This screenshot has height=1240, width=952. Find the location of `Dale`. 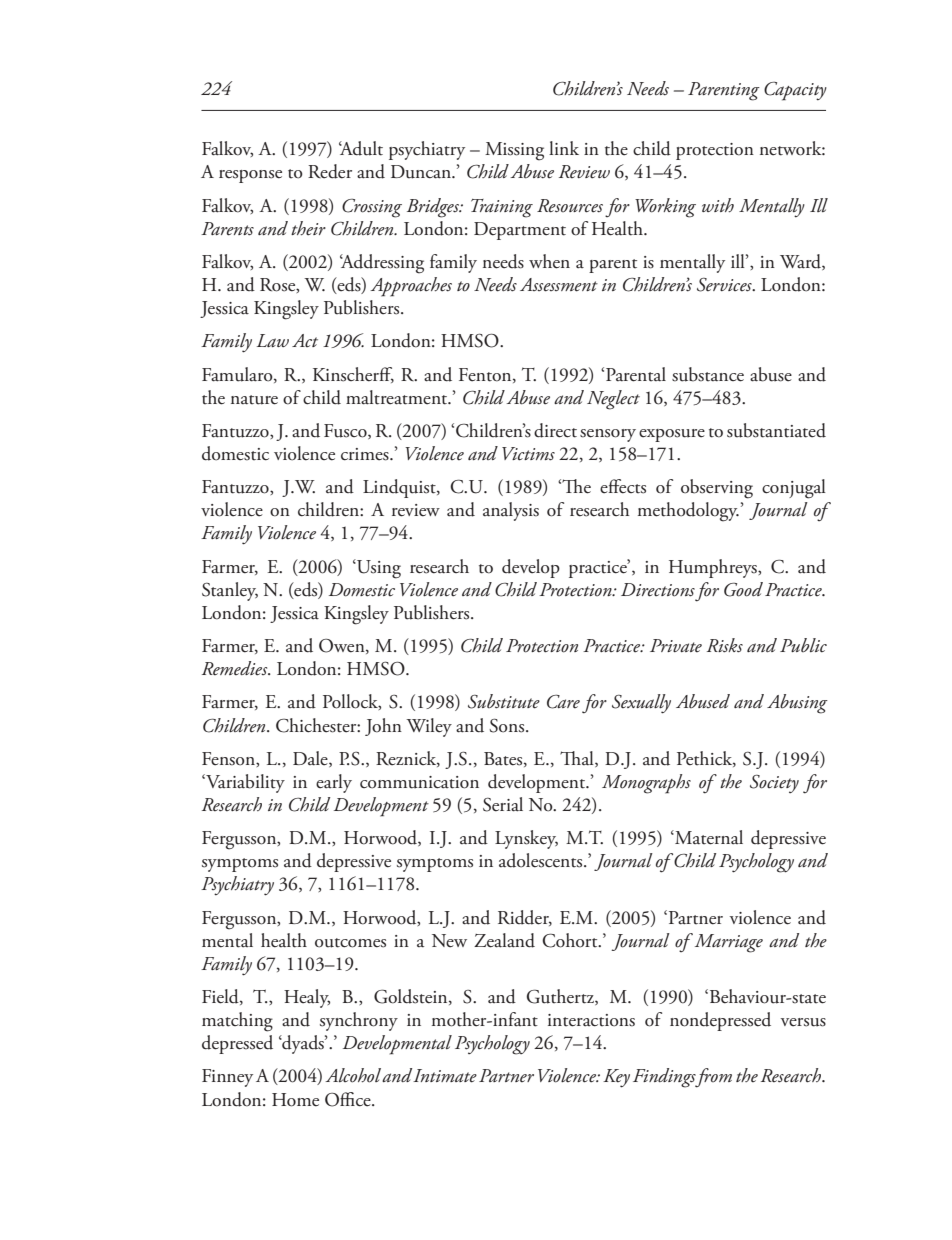

Dale is located at coordinates (311, 759).
